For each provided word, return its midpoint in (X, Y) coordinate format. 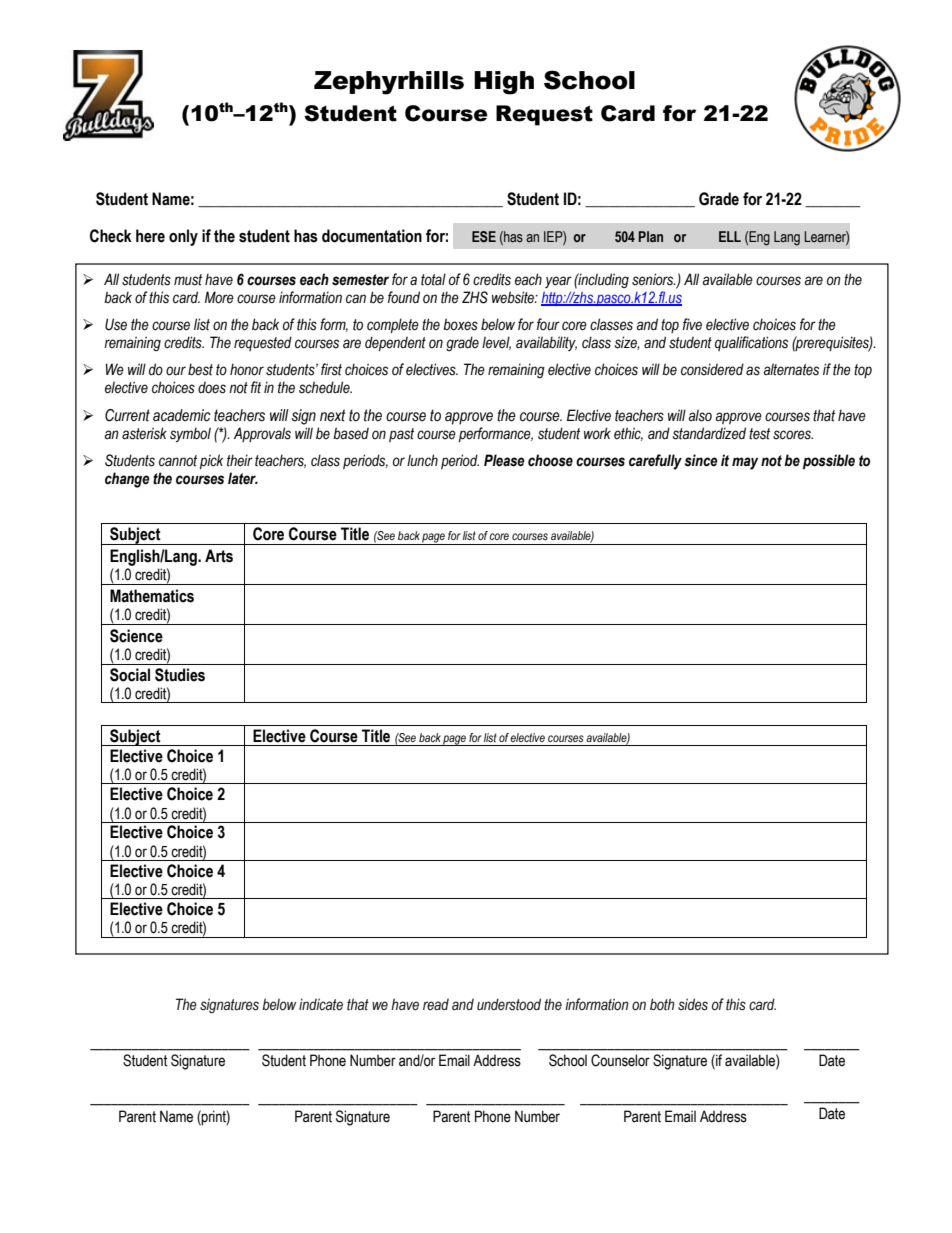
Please (504, 460)
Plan (651, 236)
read (436, 1004)
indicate (321, 1004)
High (504, 83)
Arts (219, 556)
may (745, 463)
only (183, 237)
